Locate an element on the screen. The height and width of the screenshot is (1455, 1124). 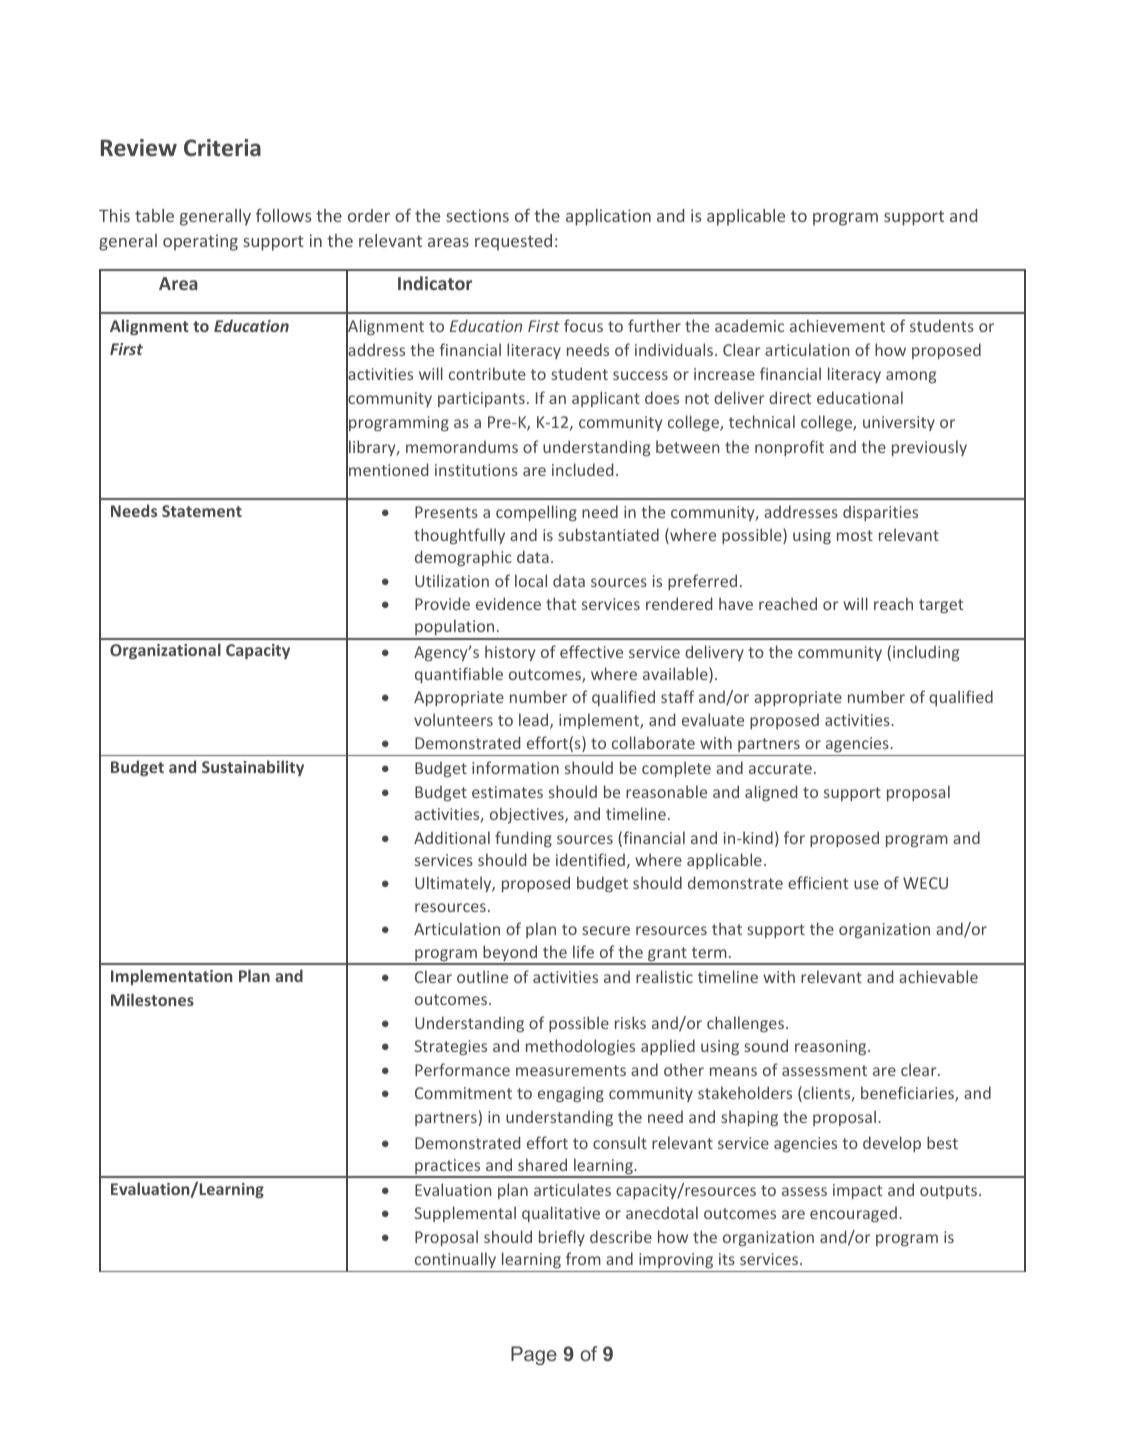
continually is located at coordinates (455, 1262).
